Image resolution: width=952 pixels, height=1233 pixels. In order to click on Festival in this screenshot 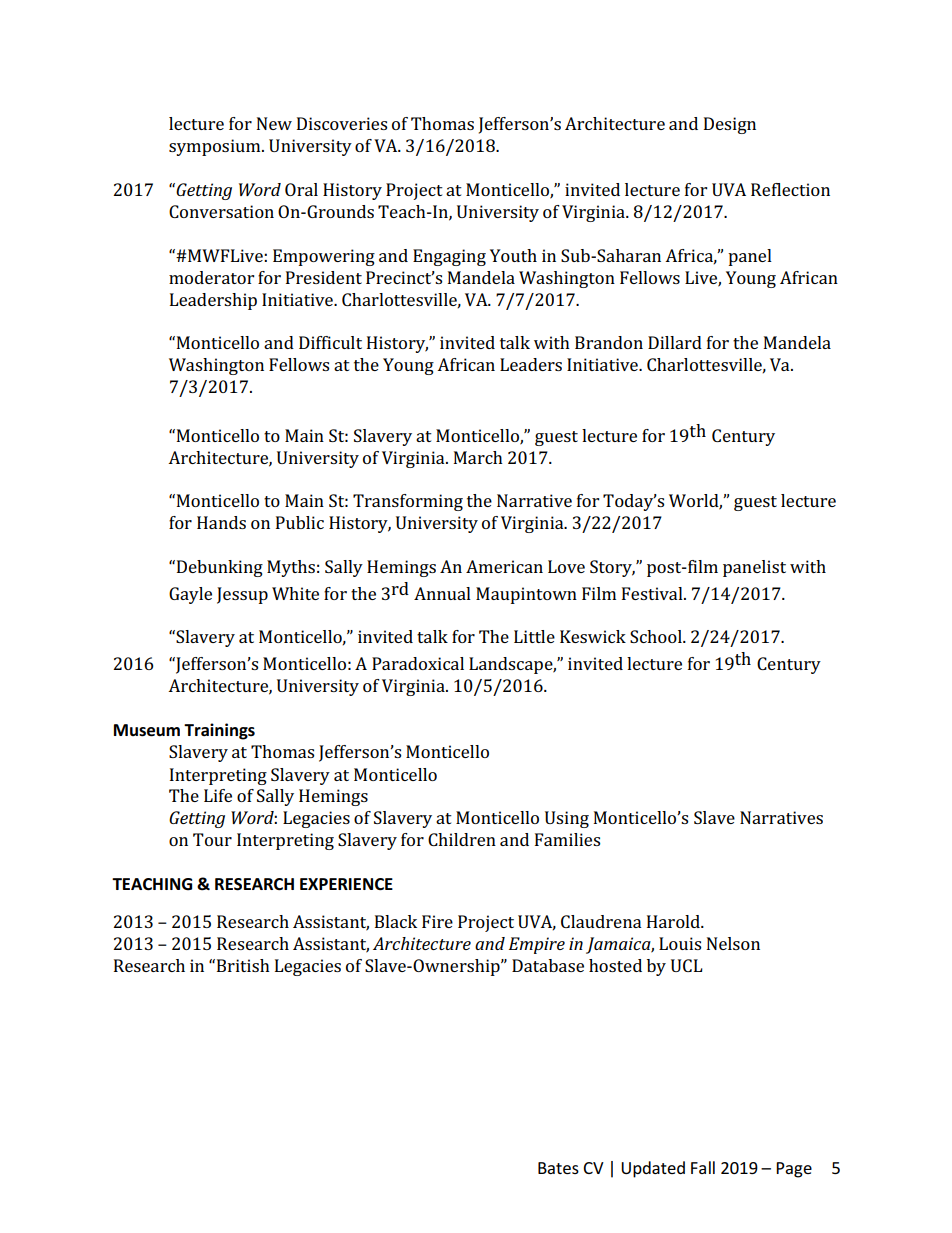, I will do `click(653, 593)`.
